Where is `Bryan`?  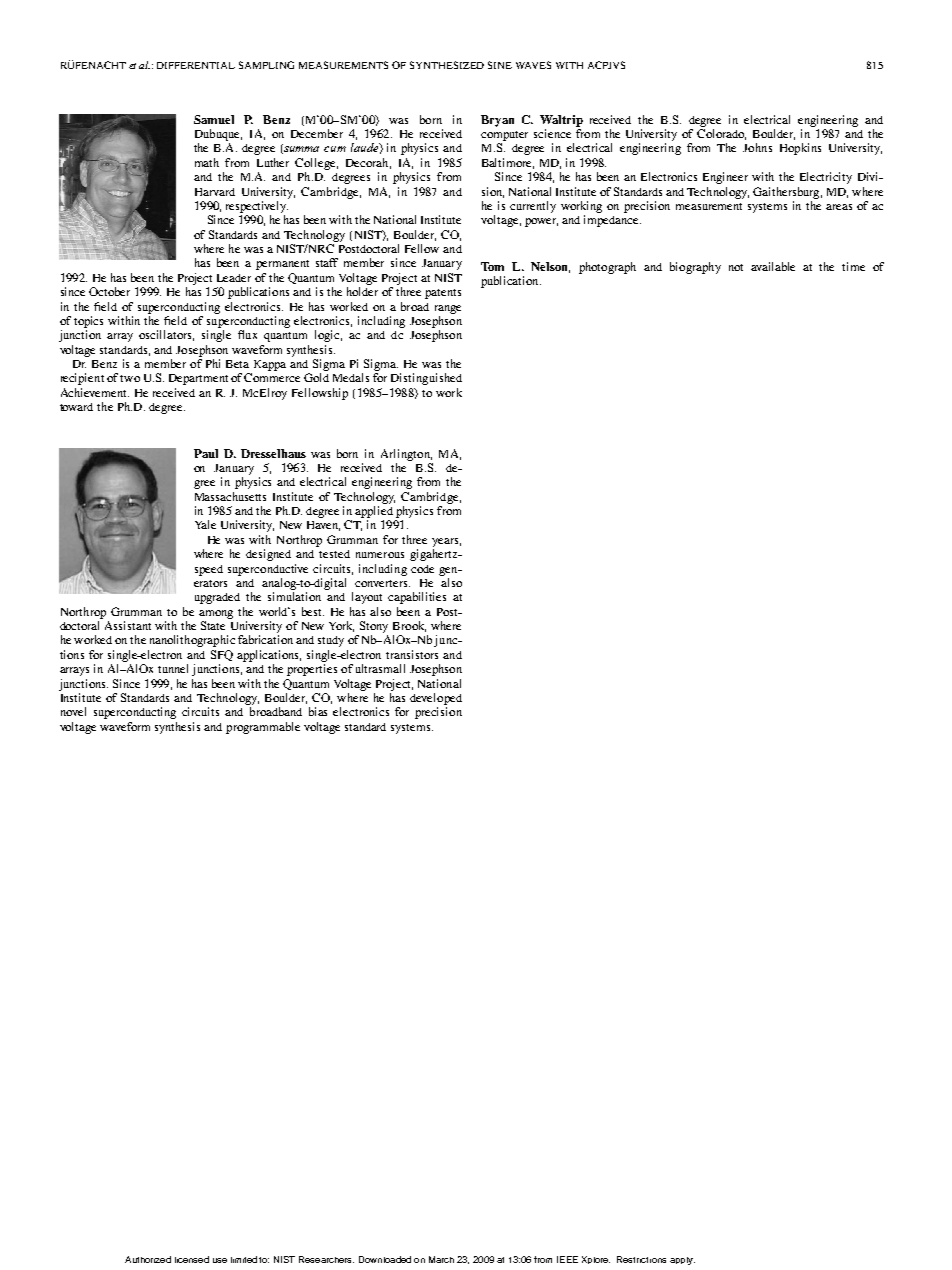 Bryan is located at coordinates (497, 121).
